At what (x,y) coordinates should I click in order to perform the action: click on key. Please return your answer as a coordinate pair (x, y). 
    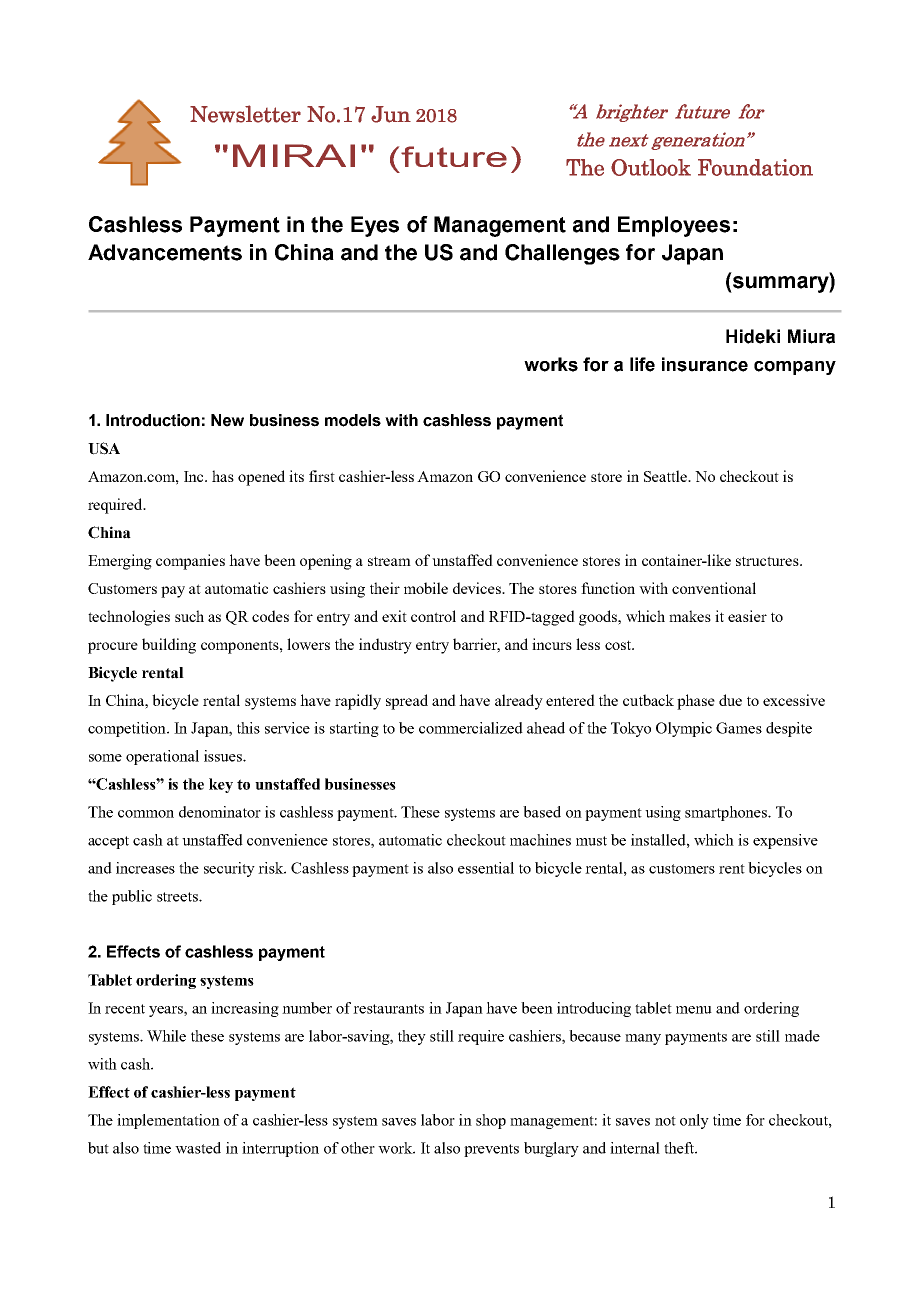
    Looking at the image, I should click on (221, 785).
